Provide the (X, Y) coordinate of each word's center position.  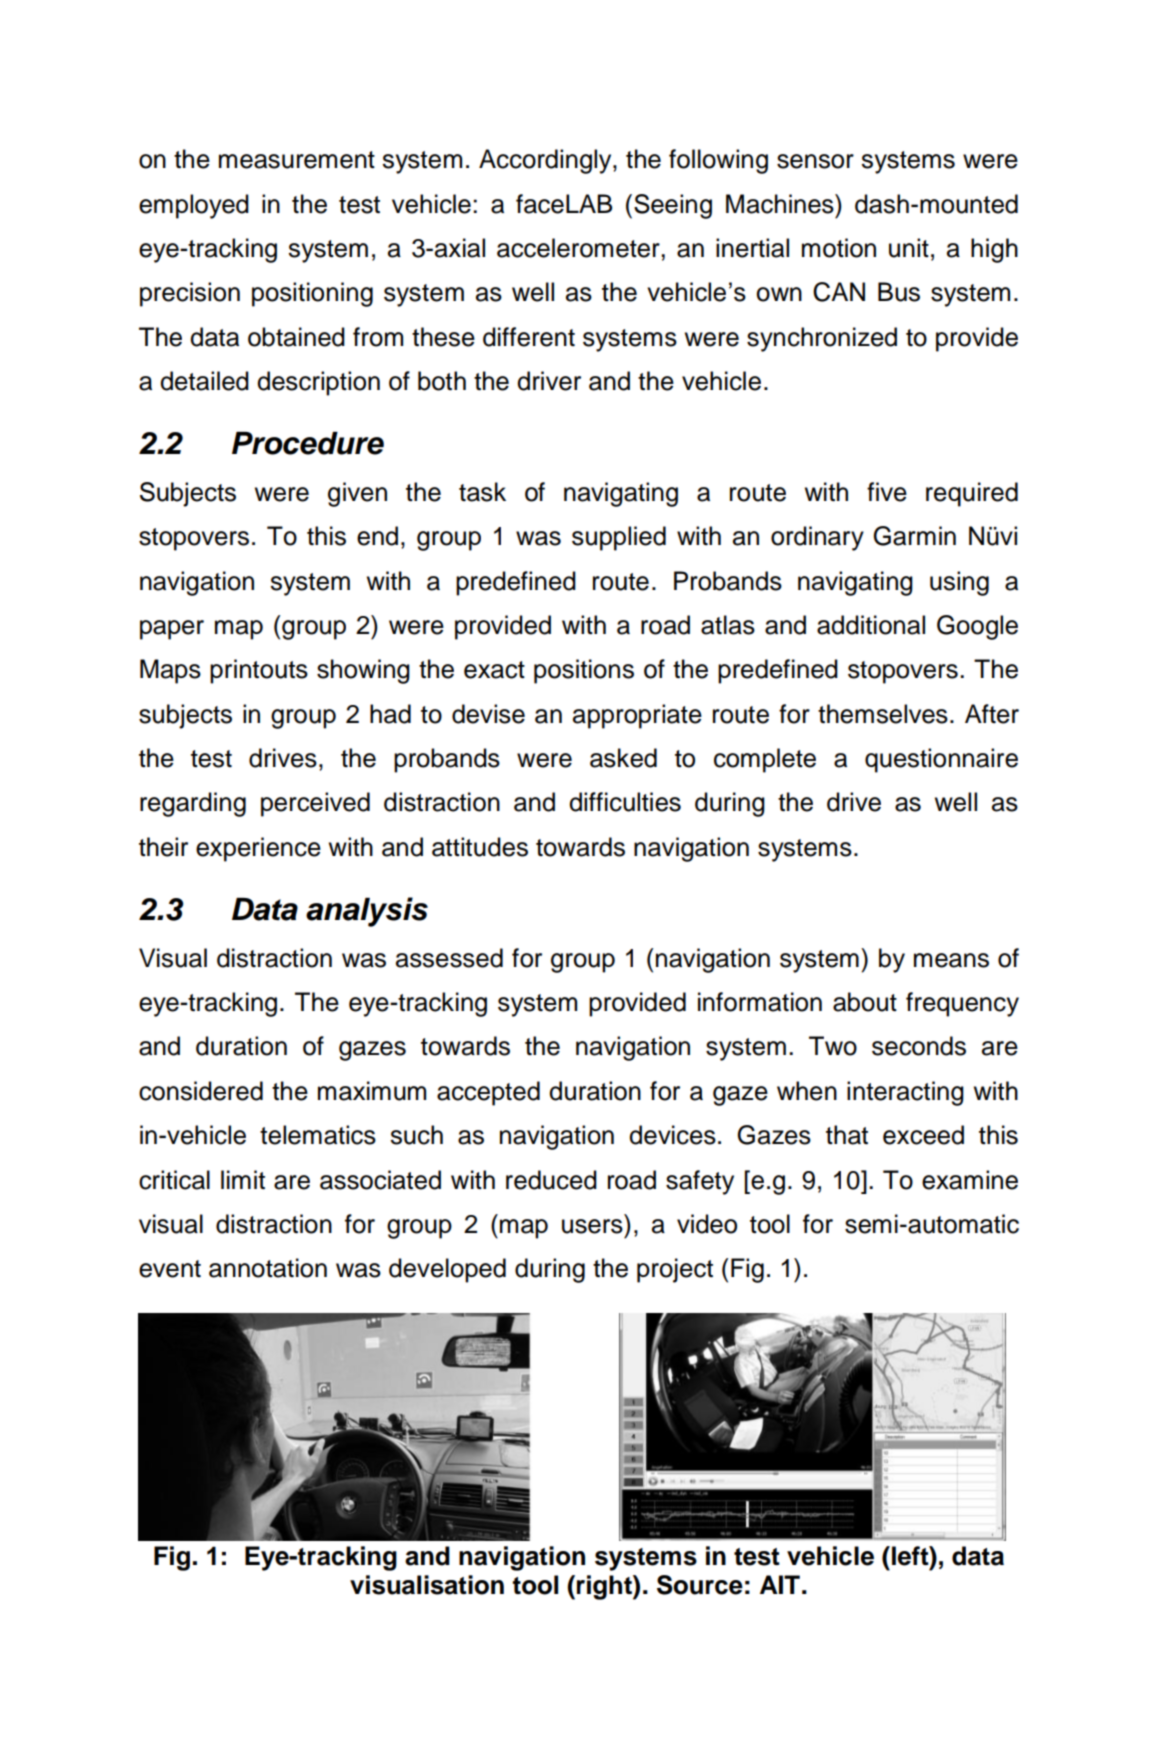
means (951, 960)
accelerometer (579, 248)
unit (909, 248)
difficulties (625, 802)
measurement (297, 160)
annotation (268, 1268)
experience (258, 849)
